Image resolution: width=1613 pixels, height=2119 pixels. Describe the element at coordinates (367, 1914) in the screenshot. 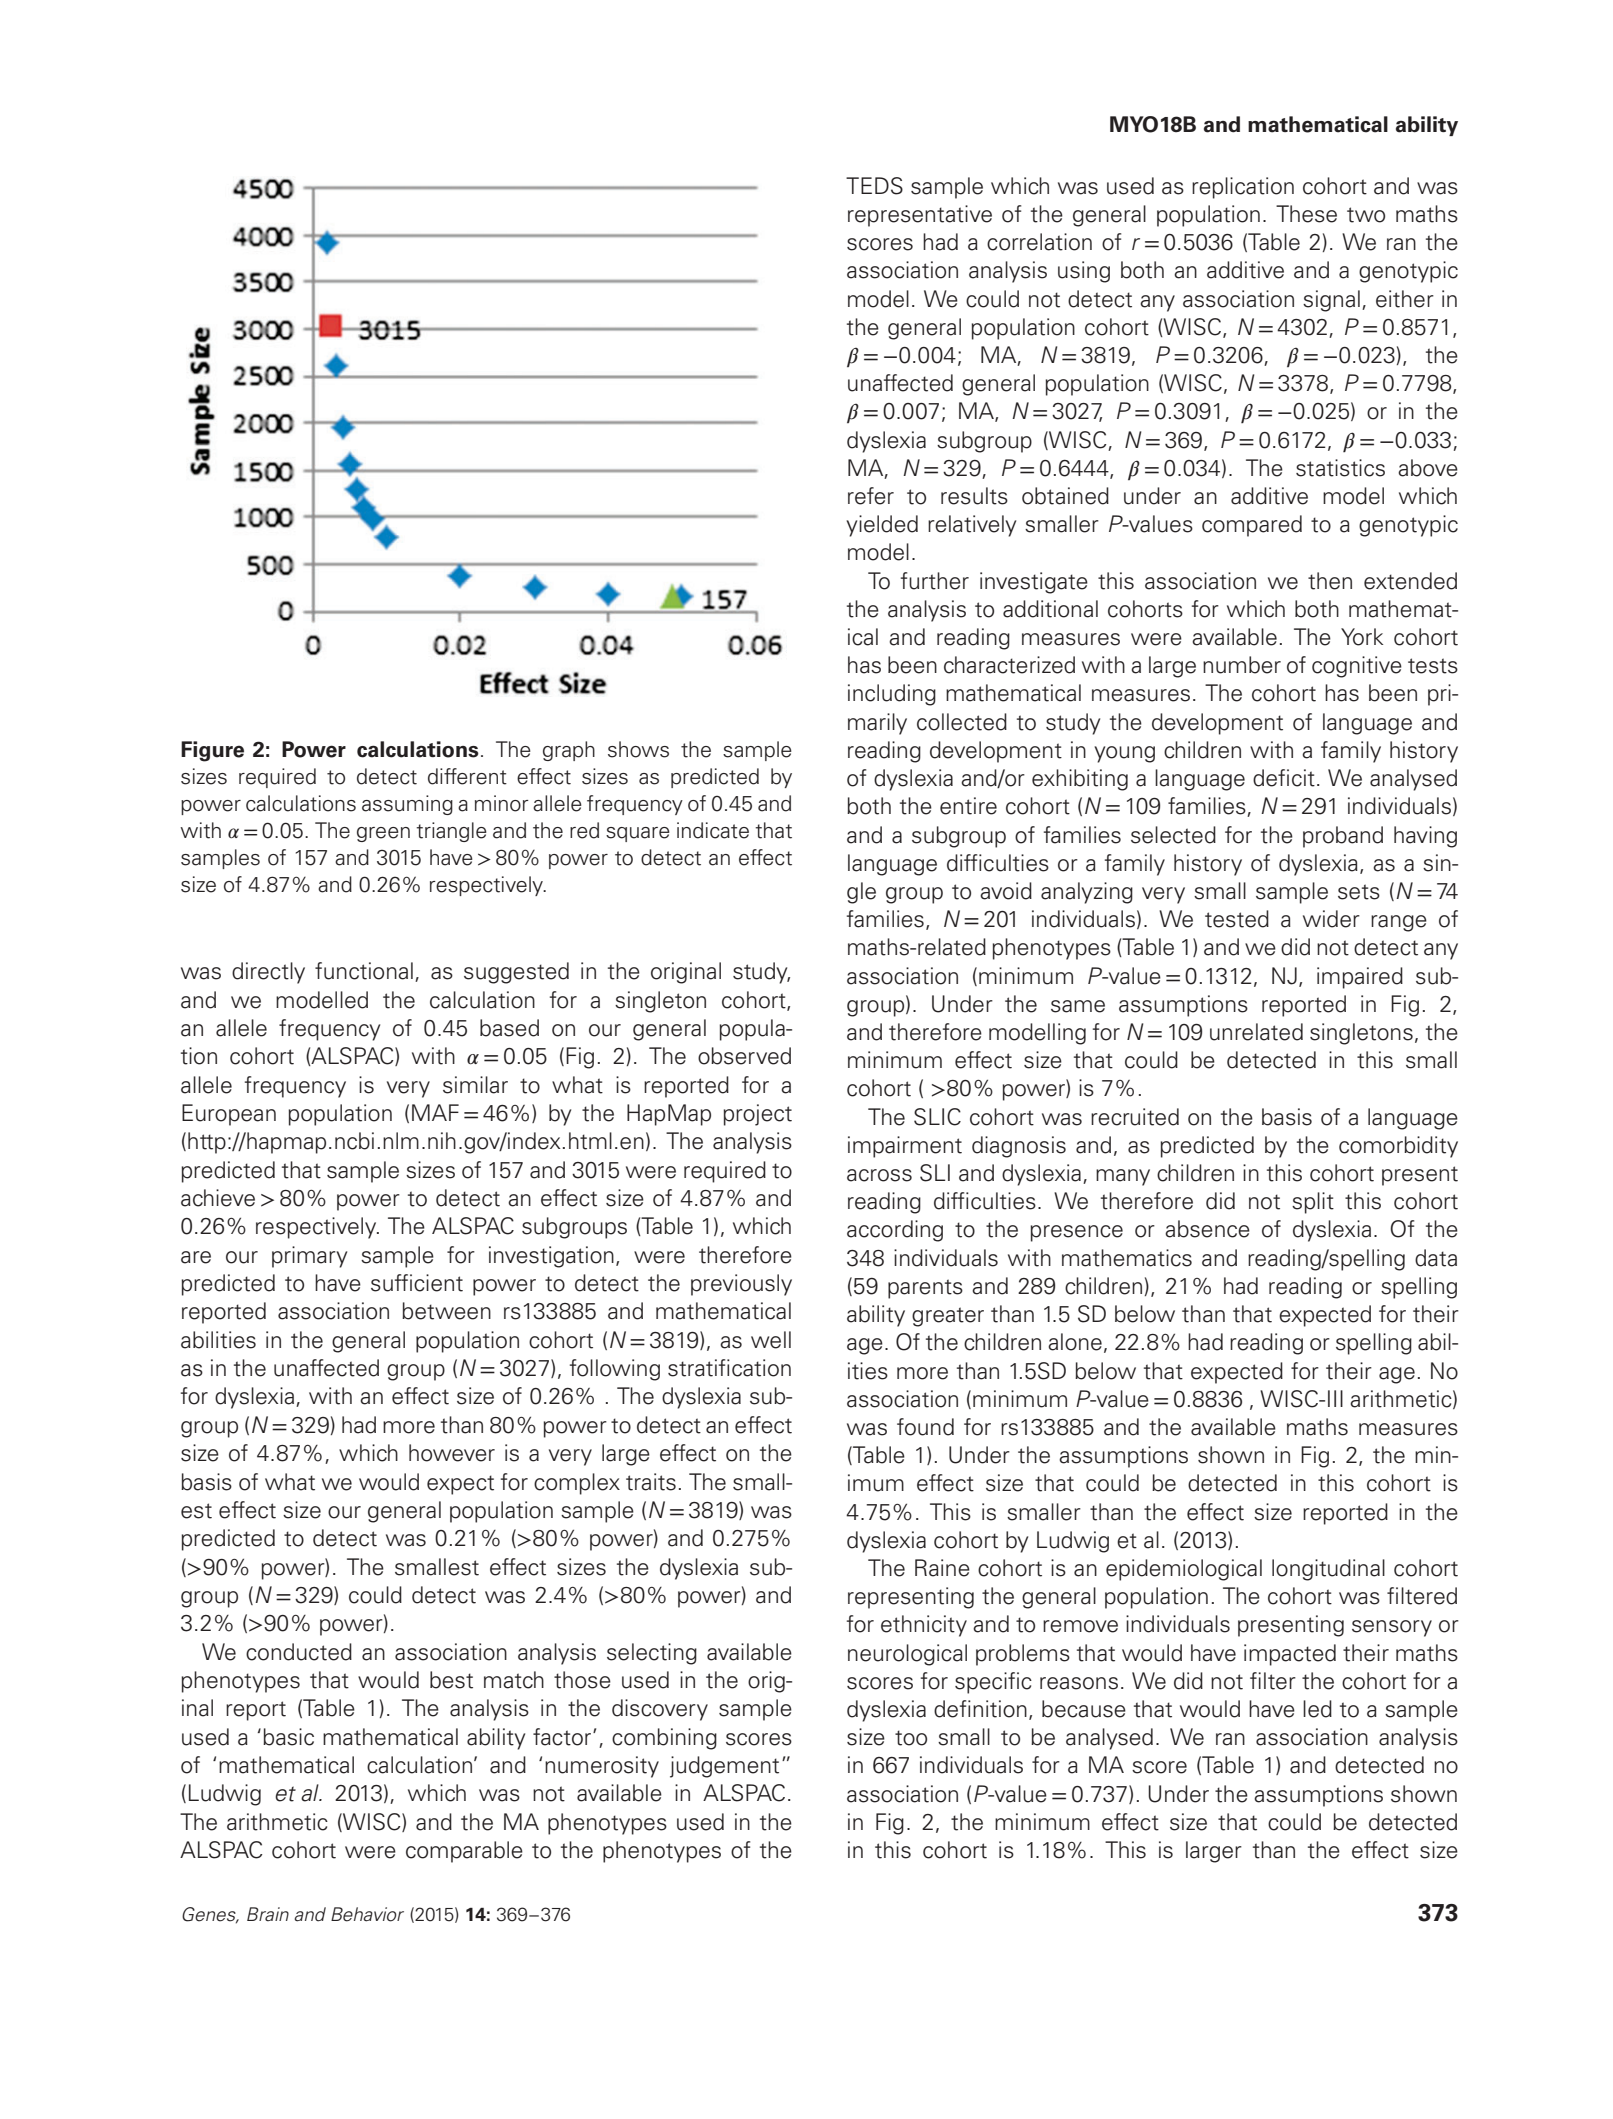

I see `Behavior` at that location.
